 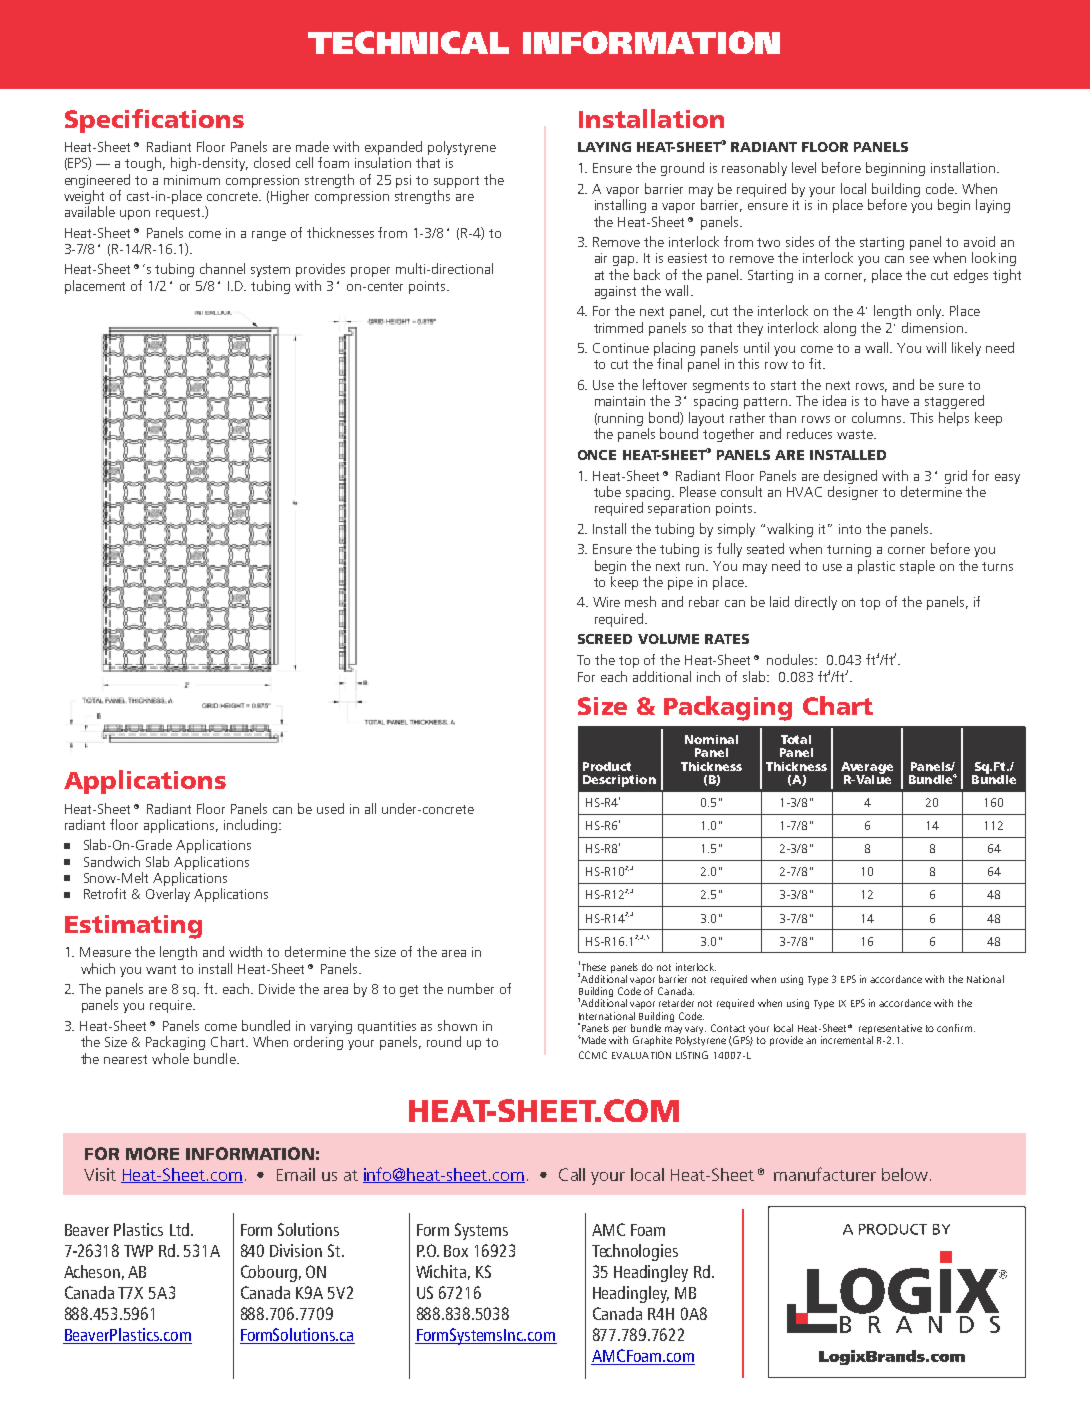 What do you see at coordinates (252, 826) in the image?
I see `including` at bounding box center [252, 826].
